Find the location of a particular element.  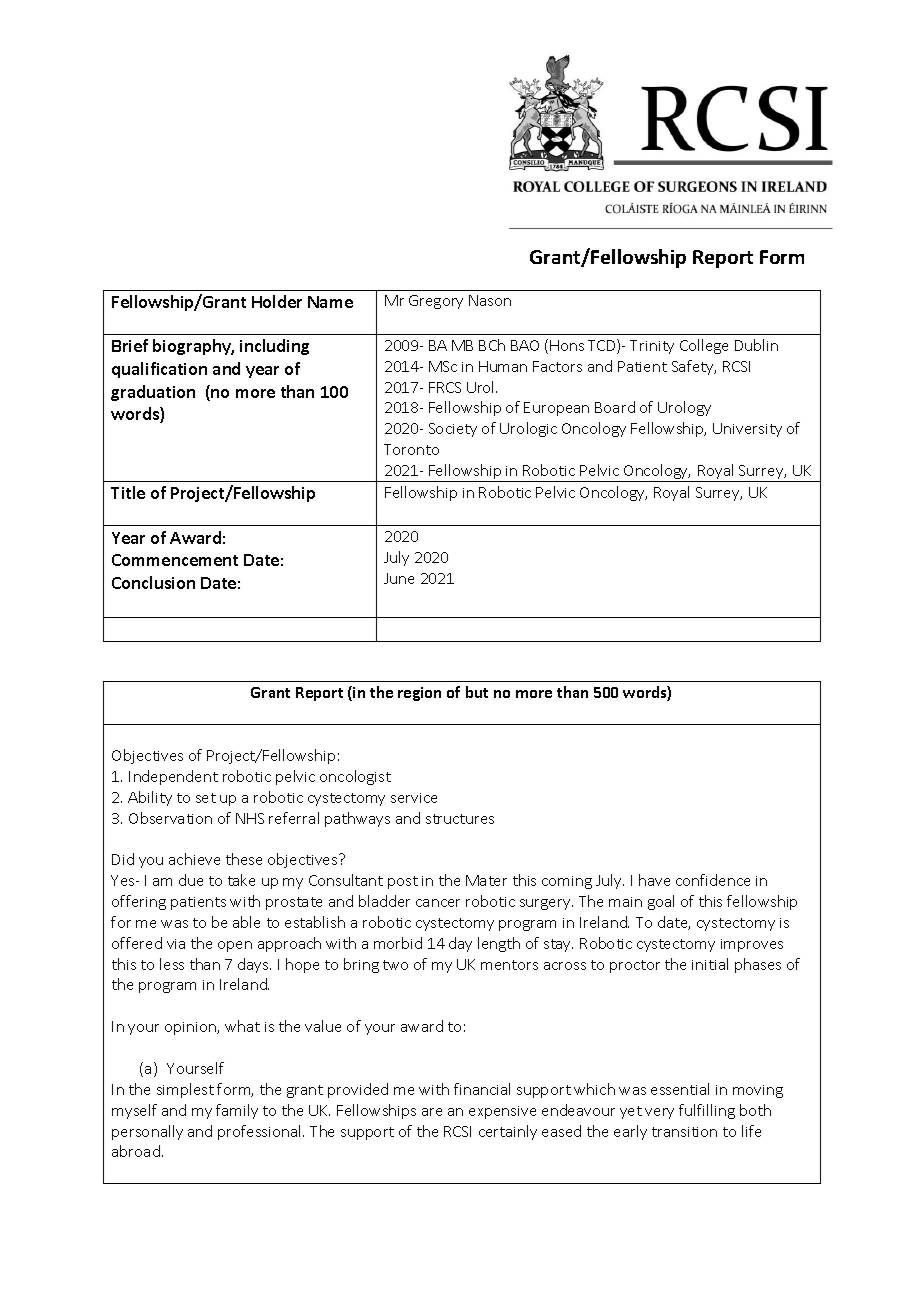

Gregory is located at coordinates (436, 302).
